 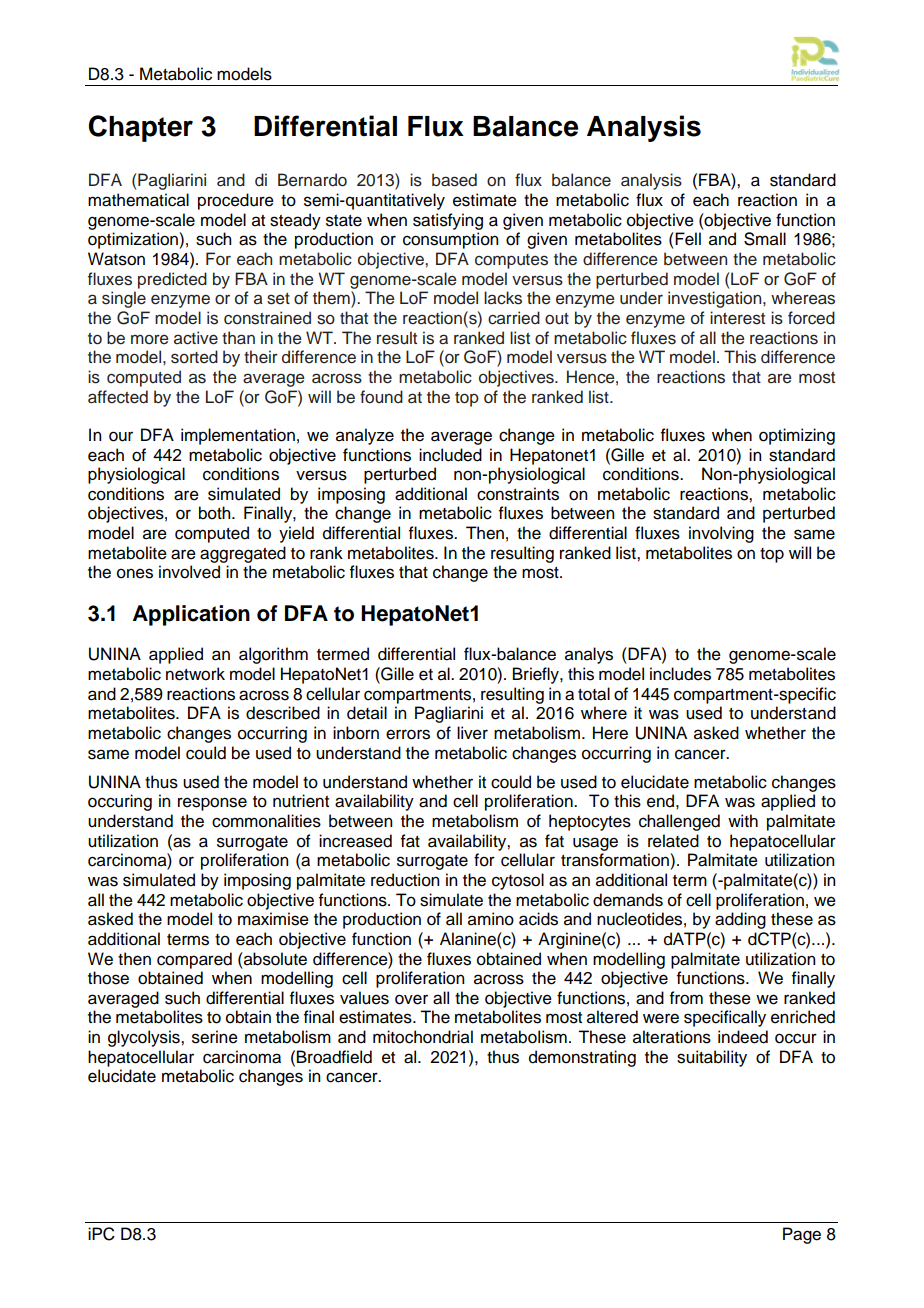 What do you see at coordinates (680, 674) in the screenshot?
I see `includes` at bounding box center [680, 674].
